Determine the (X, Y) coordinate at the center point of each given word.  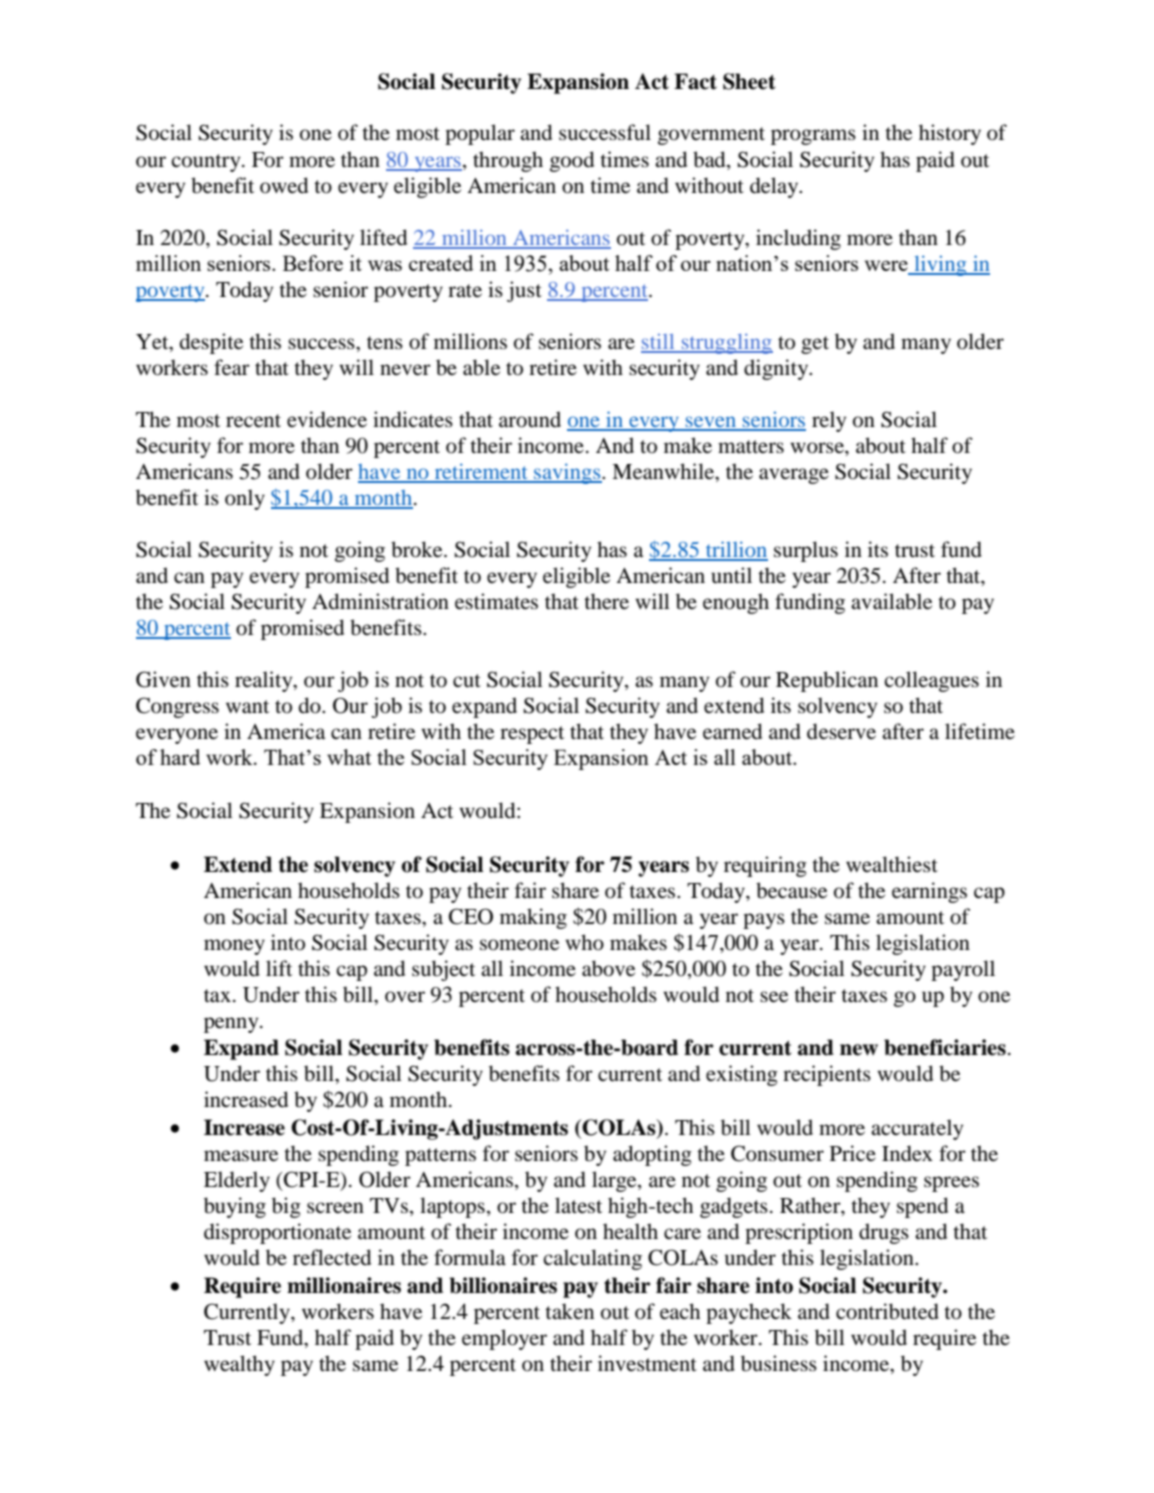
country (207, 163)
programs (813, 137)
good (572, 161)
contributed (887, 1311)
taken (569, 1311)
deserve (841, 731)
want (247, 706)
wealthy (239, 1365)
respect (532, 735)
